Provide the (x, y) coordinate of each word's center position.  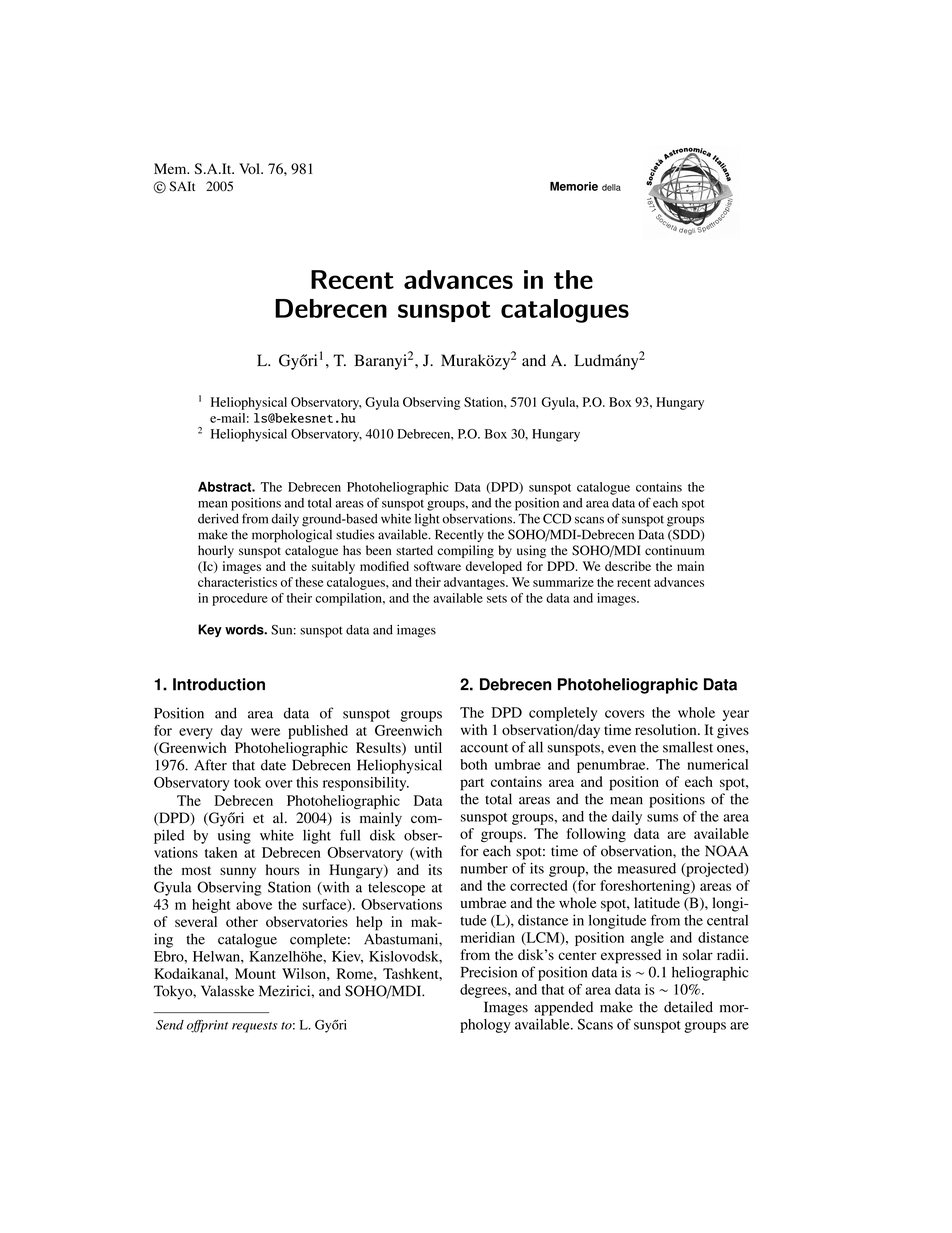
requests (254, 1027)
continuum (674, 550)
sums (662, 818)
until (428, 747)
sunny (238, 873)
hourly (216, 551)
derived (218, 518)
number (484, 868)
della (611, 187)
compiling (465, 551)
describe (628, 566)
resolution (667, 729)
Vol (250, 168)
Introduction (219, 684)
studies (355, 534)
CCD (557, 518)
